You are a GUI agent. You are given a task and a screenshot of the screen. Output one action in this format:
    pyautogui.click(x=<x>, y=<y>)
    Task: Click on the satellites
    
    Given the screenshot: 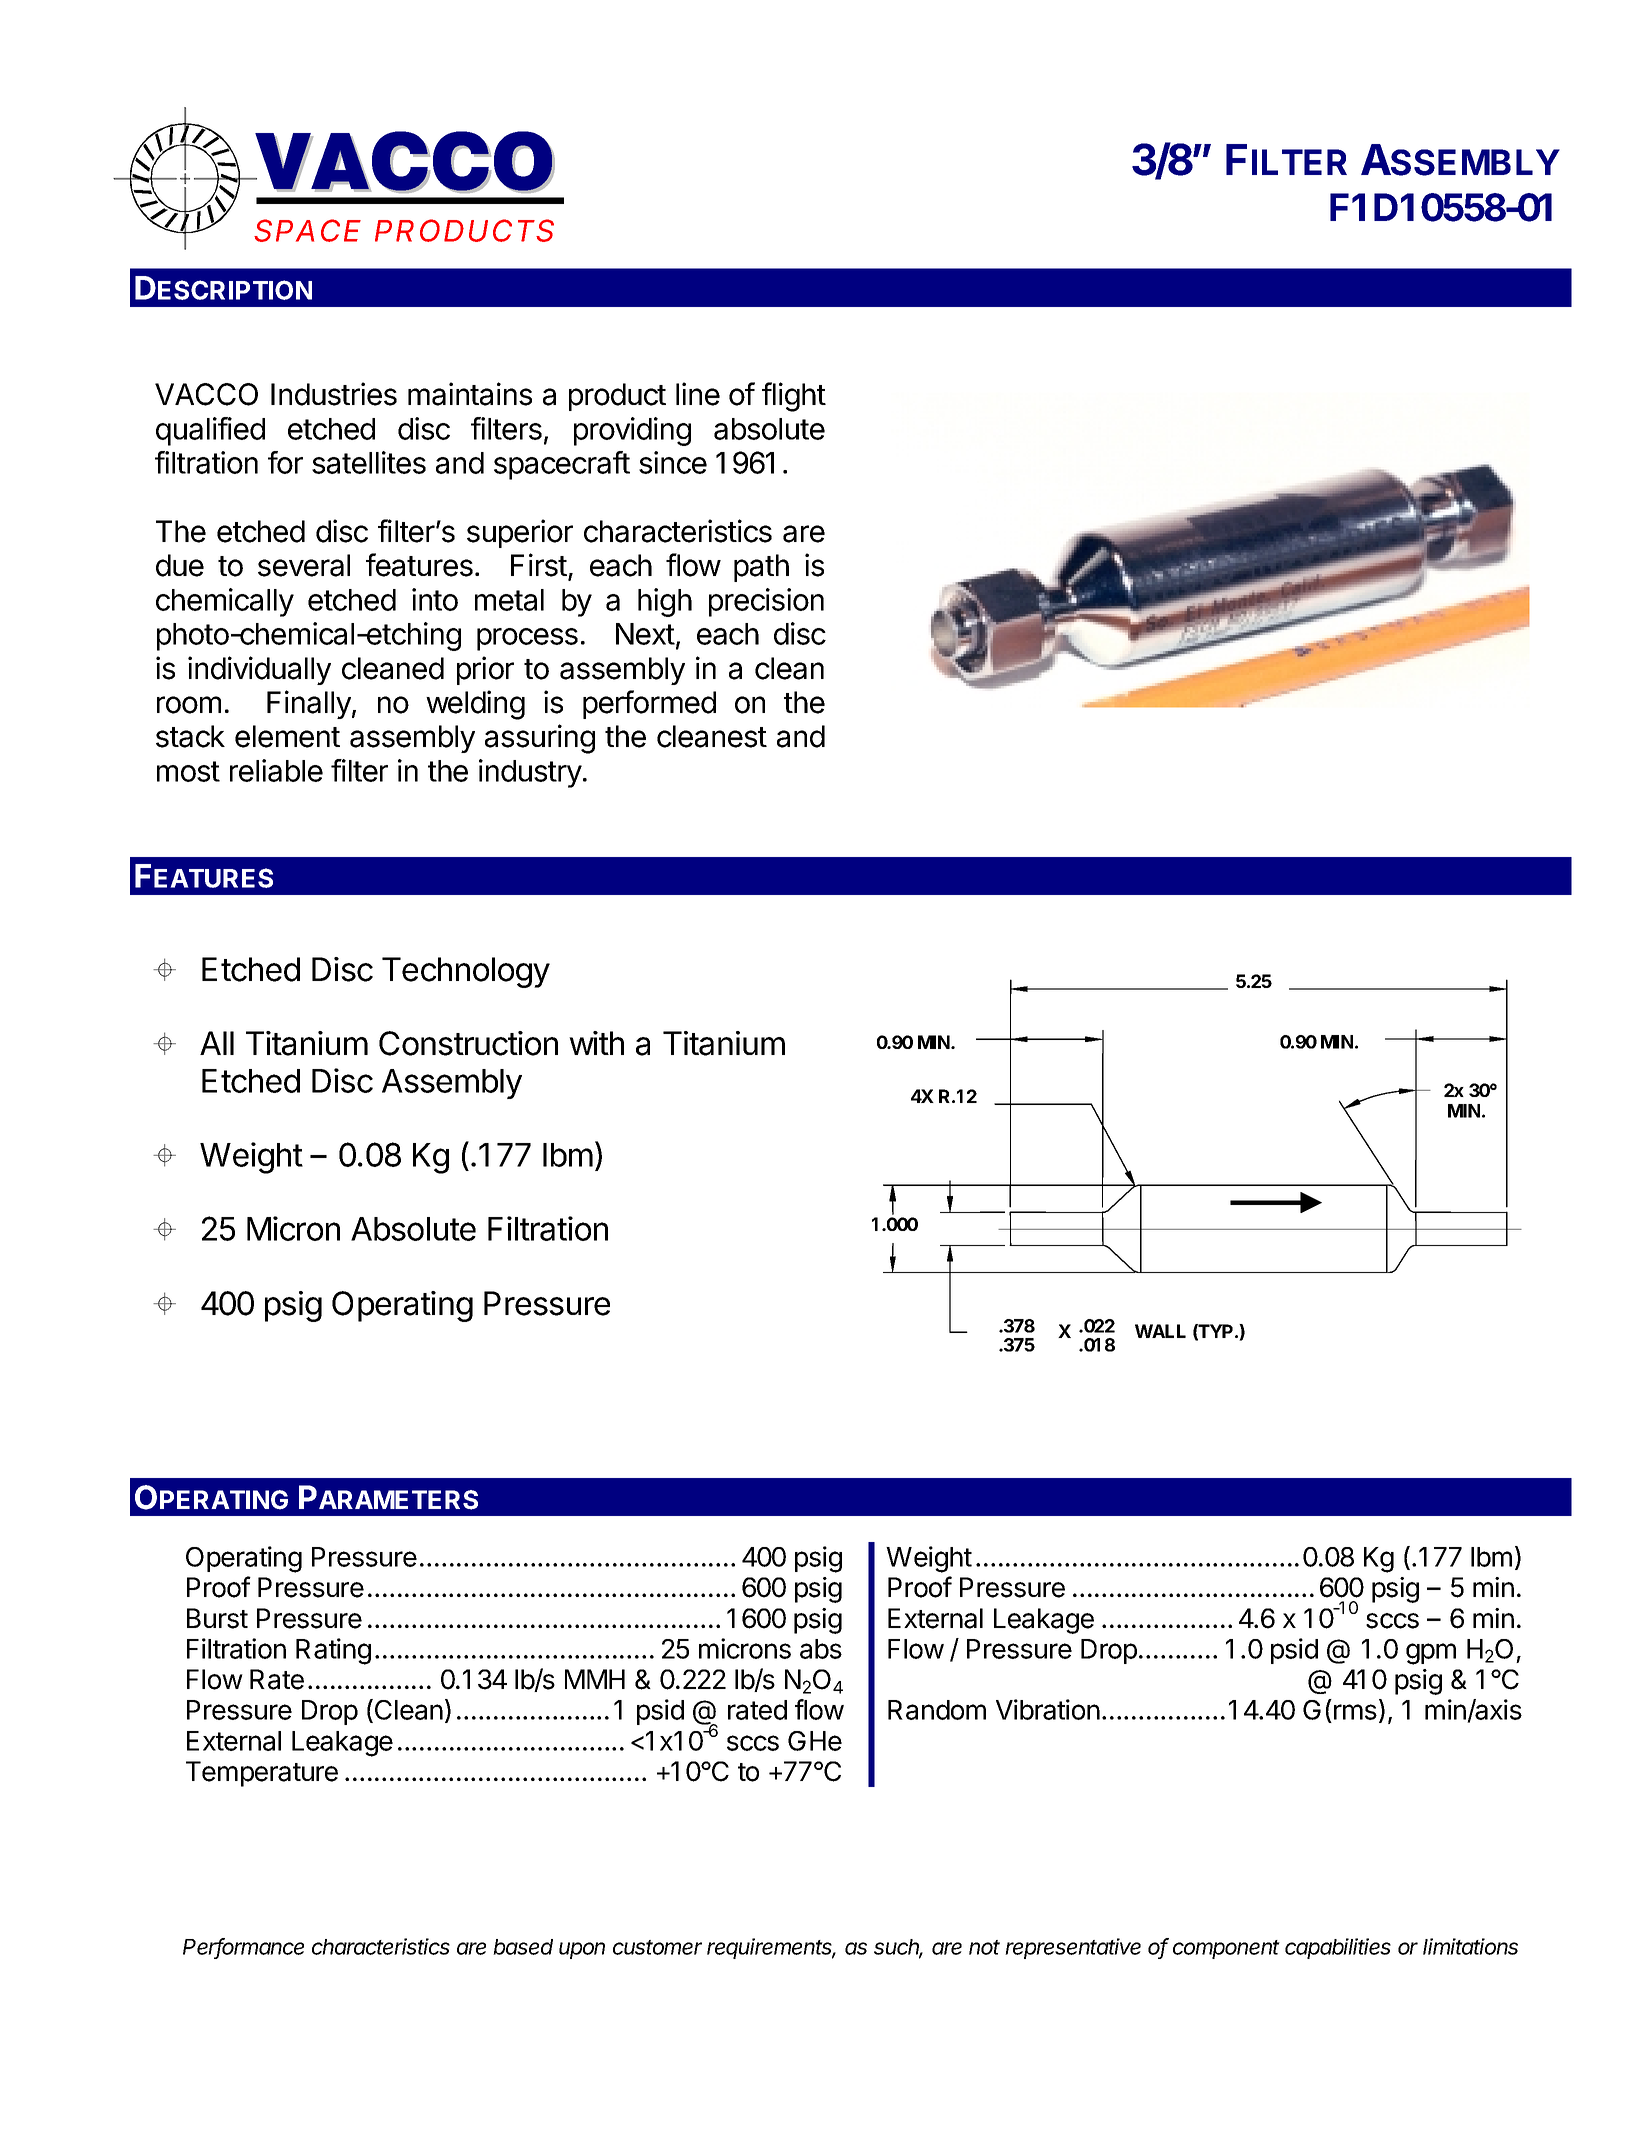 What is the action you would take?
    pyautogui.click(x=369, y=462)
